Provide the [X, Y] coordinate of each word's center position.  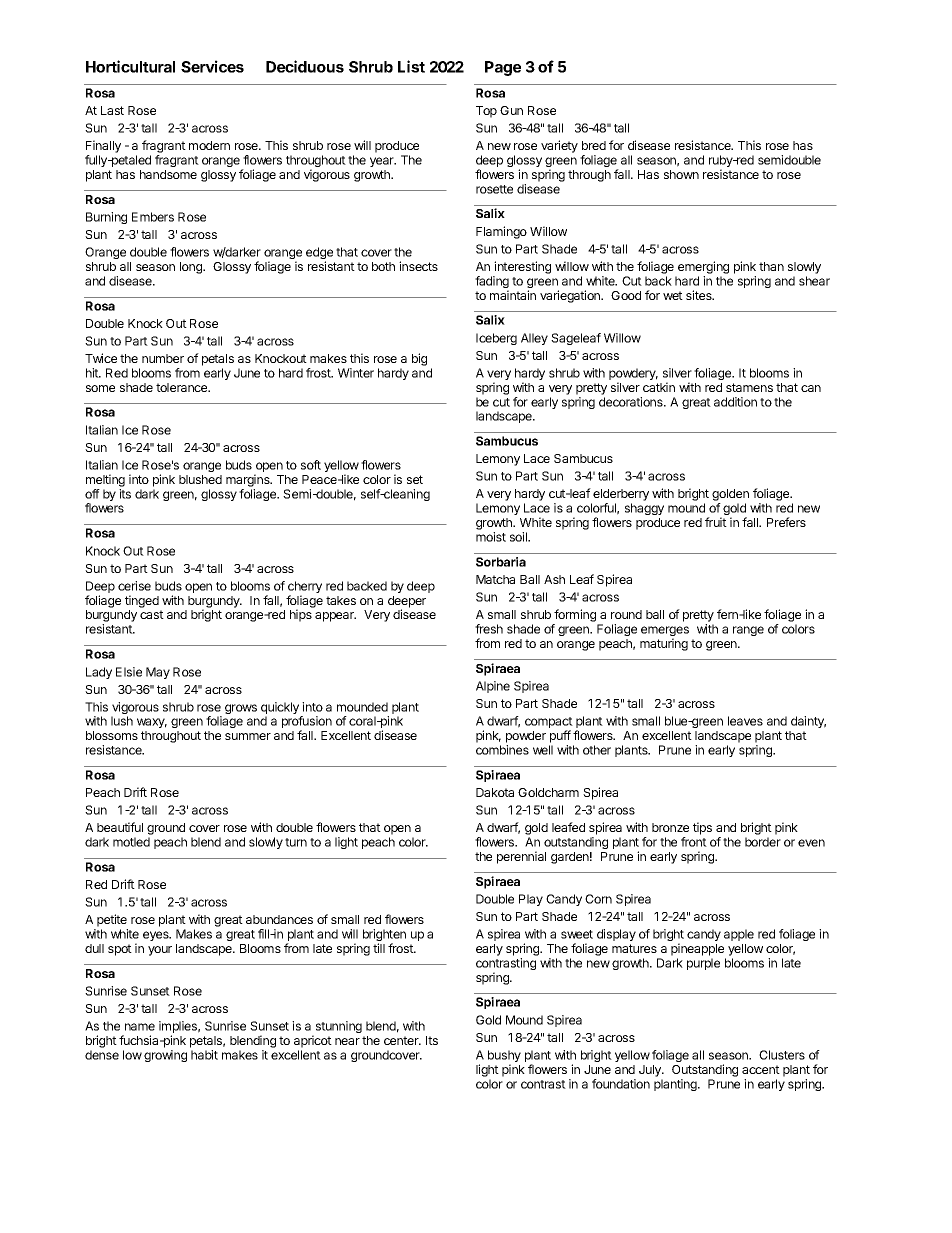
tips [702, 828]
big [419, 359]
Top [486, 112]
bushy [504, 1057]
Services [212, 66]
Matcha [495, 579]
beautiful [120, 827]
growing [165, 1056]
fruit [716, 522]
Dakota [495, 792]
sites [700, 295]
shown [681, 174]
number [163, 358]
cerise [134, 586]
